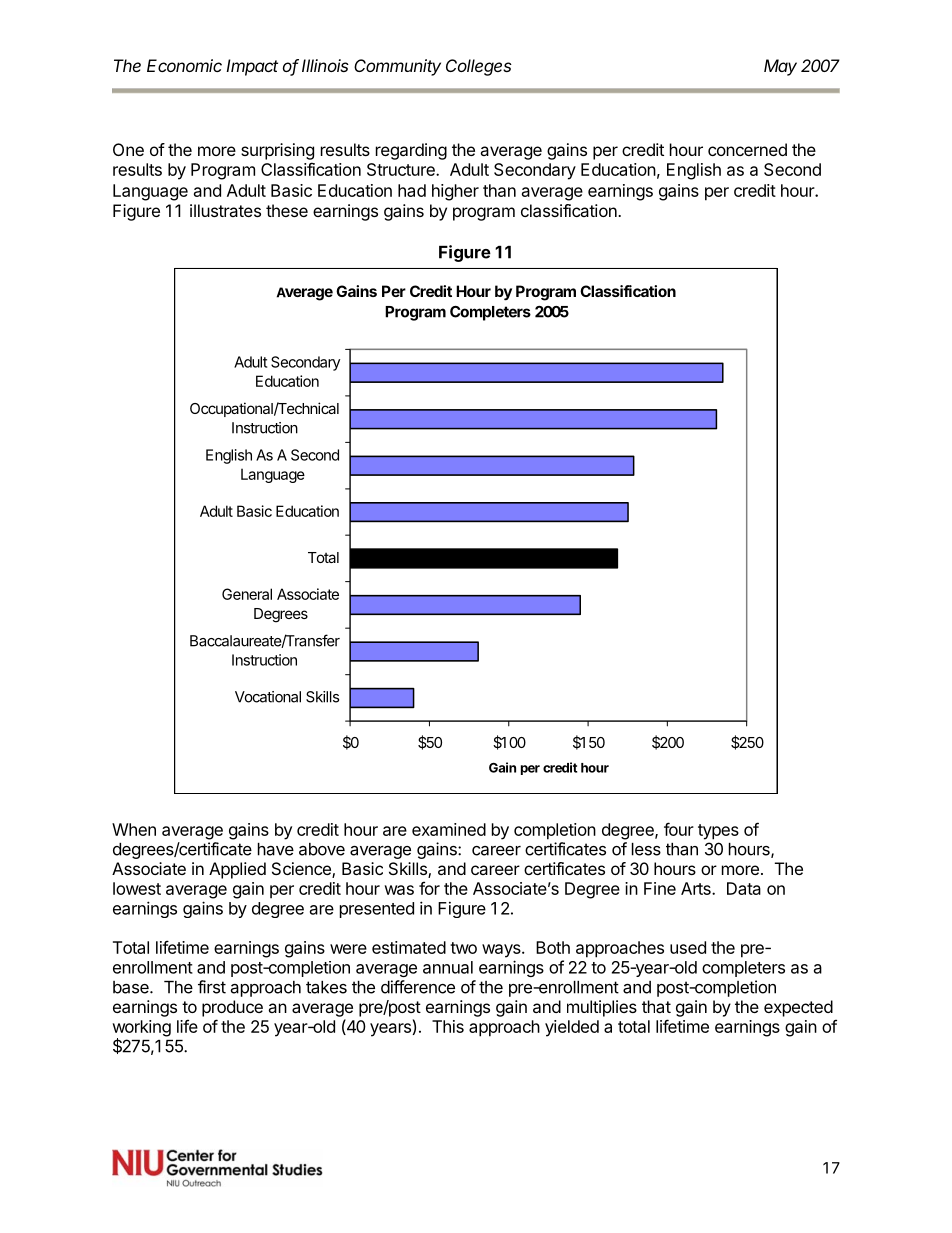  Describe the element at coordinates (184, 65) in the document. I see `Economic` at that location.
